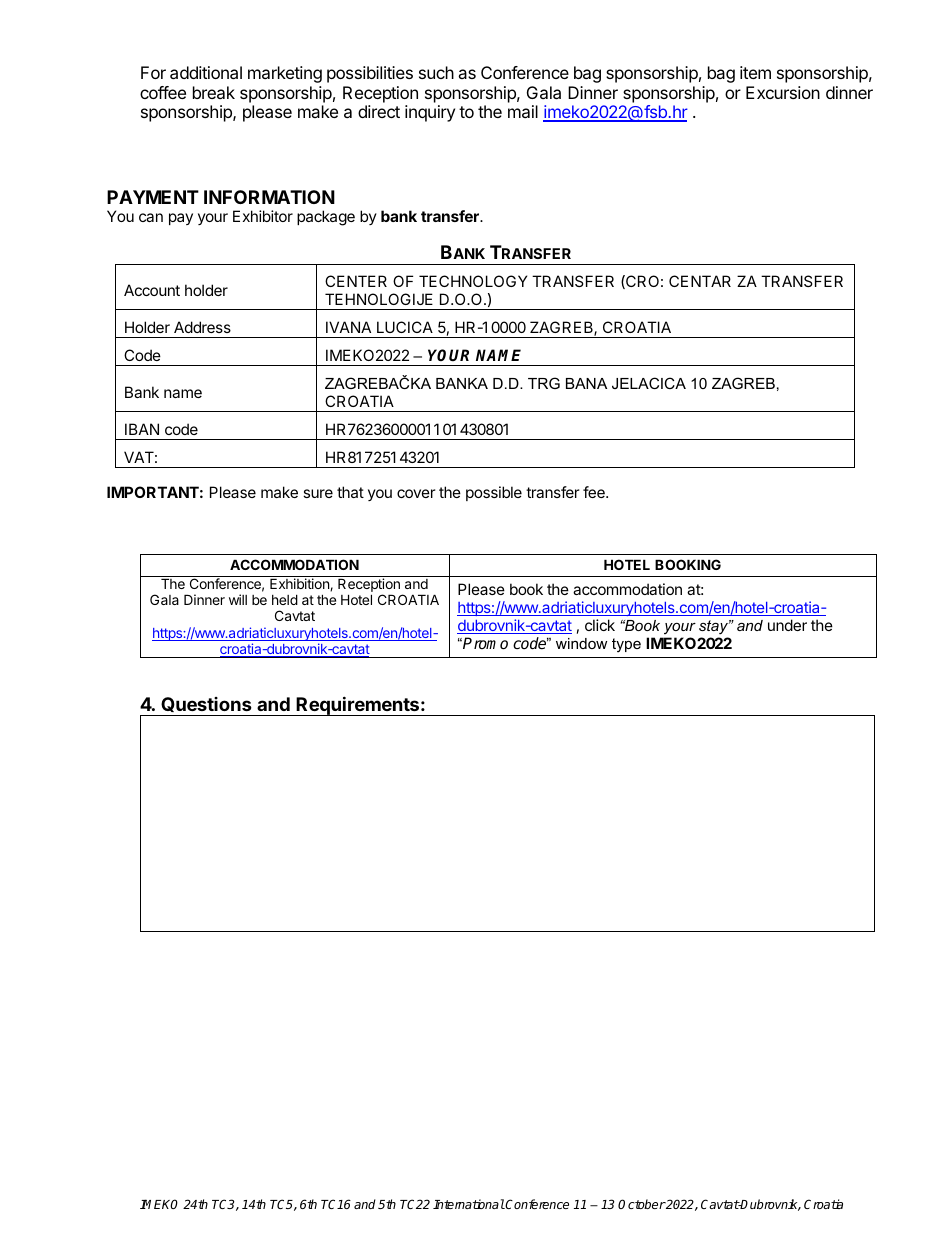 This screenshot has width=952, height=1233. What do you see at coordinates (787, 625) in the screenshot?
I see `under` at bounding box center [787, 625].
